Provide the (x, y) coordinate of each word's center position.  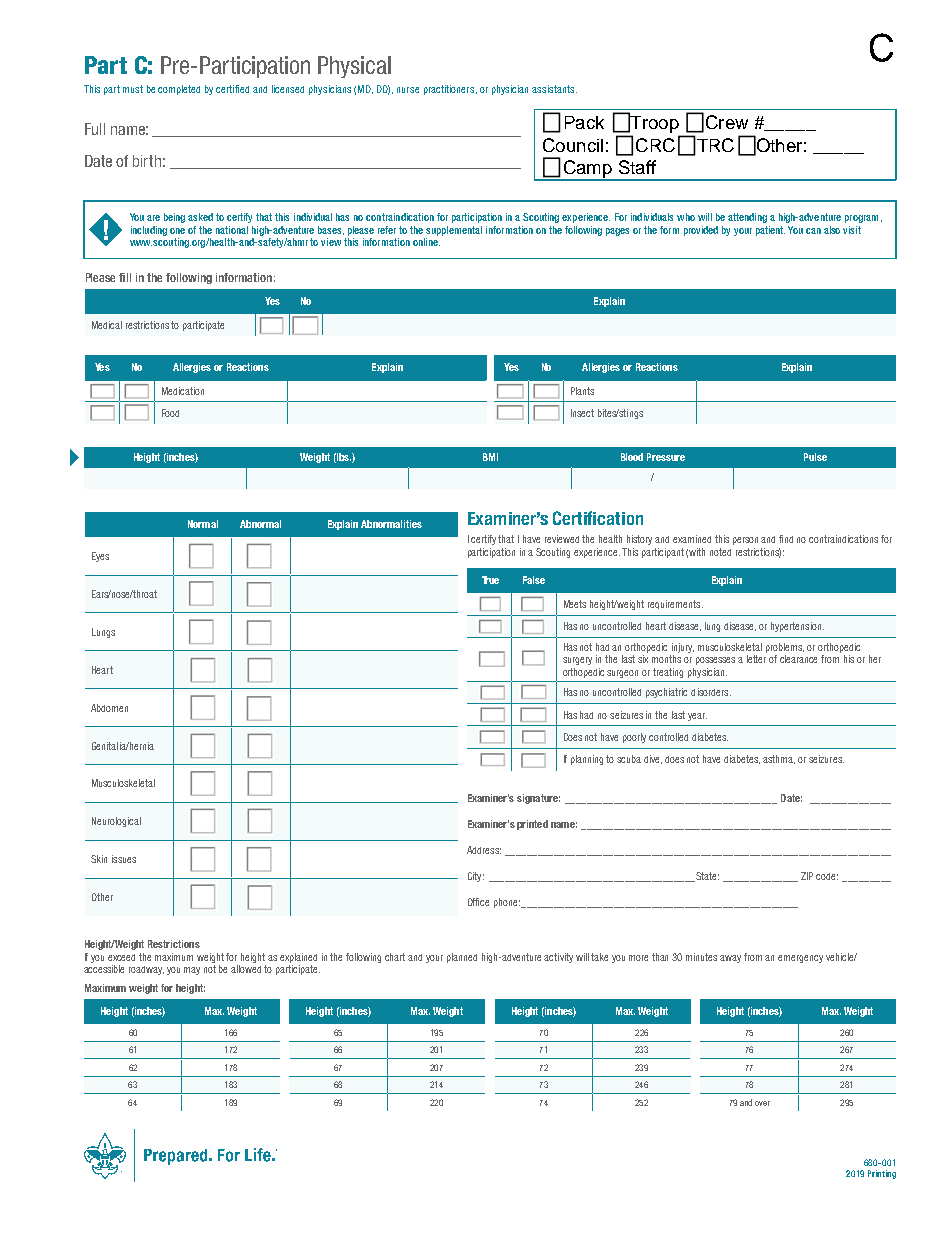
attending (747, 218)
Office (478, 902)
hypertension (797, 627)
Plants (582, 391)
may (192, 971)
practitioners (450, 90)
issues (124, 859)
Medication (183, 391)
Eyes (100, 557)
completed (179, 90)
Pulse (815, 457)
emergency (800, 959)
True (490, 580)
